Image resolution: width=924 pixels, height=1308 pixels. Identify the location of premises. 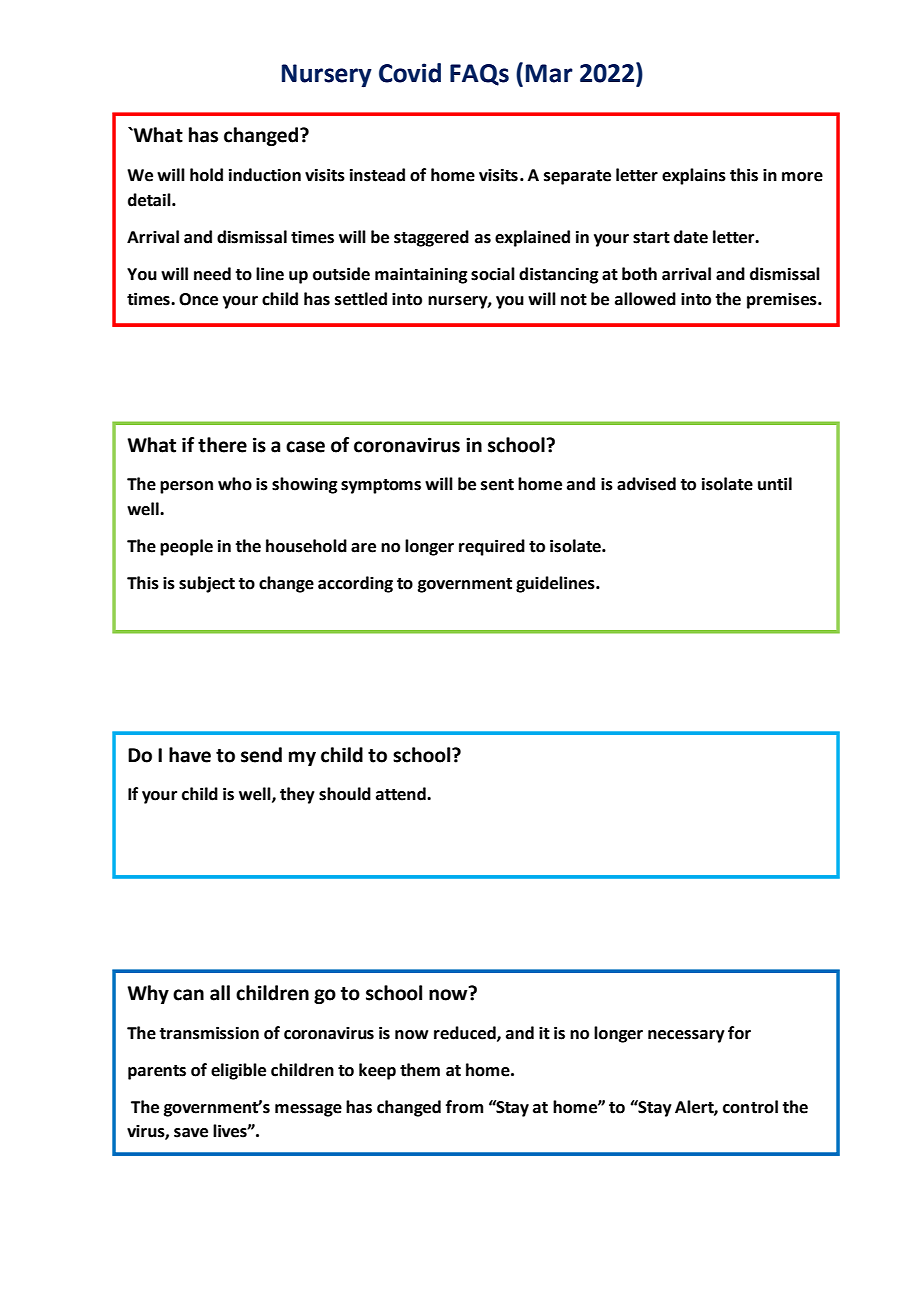
(783, 301).
